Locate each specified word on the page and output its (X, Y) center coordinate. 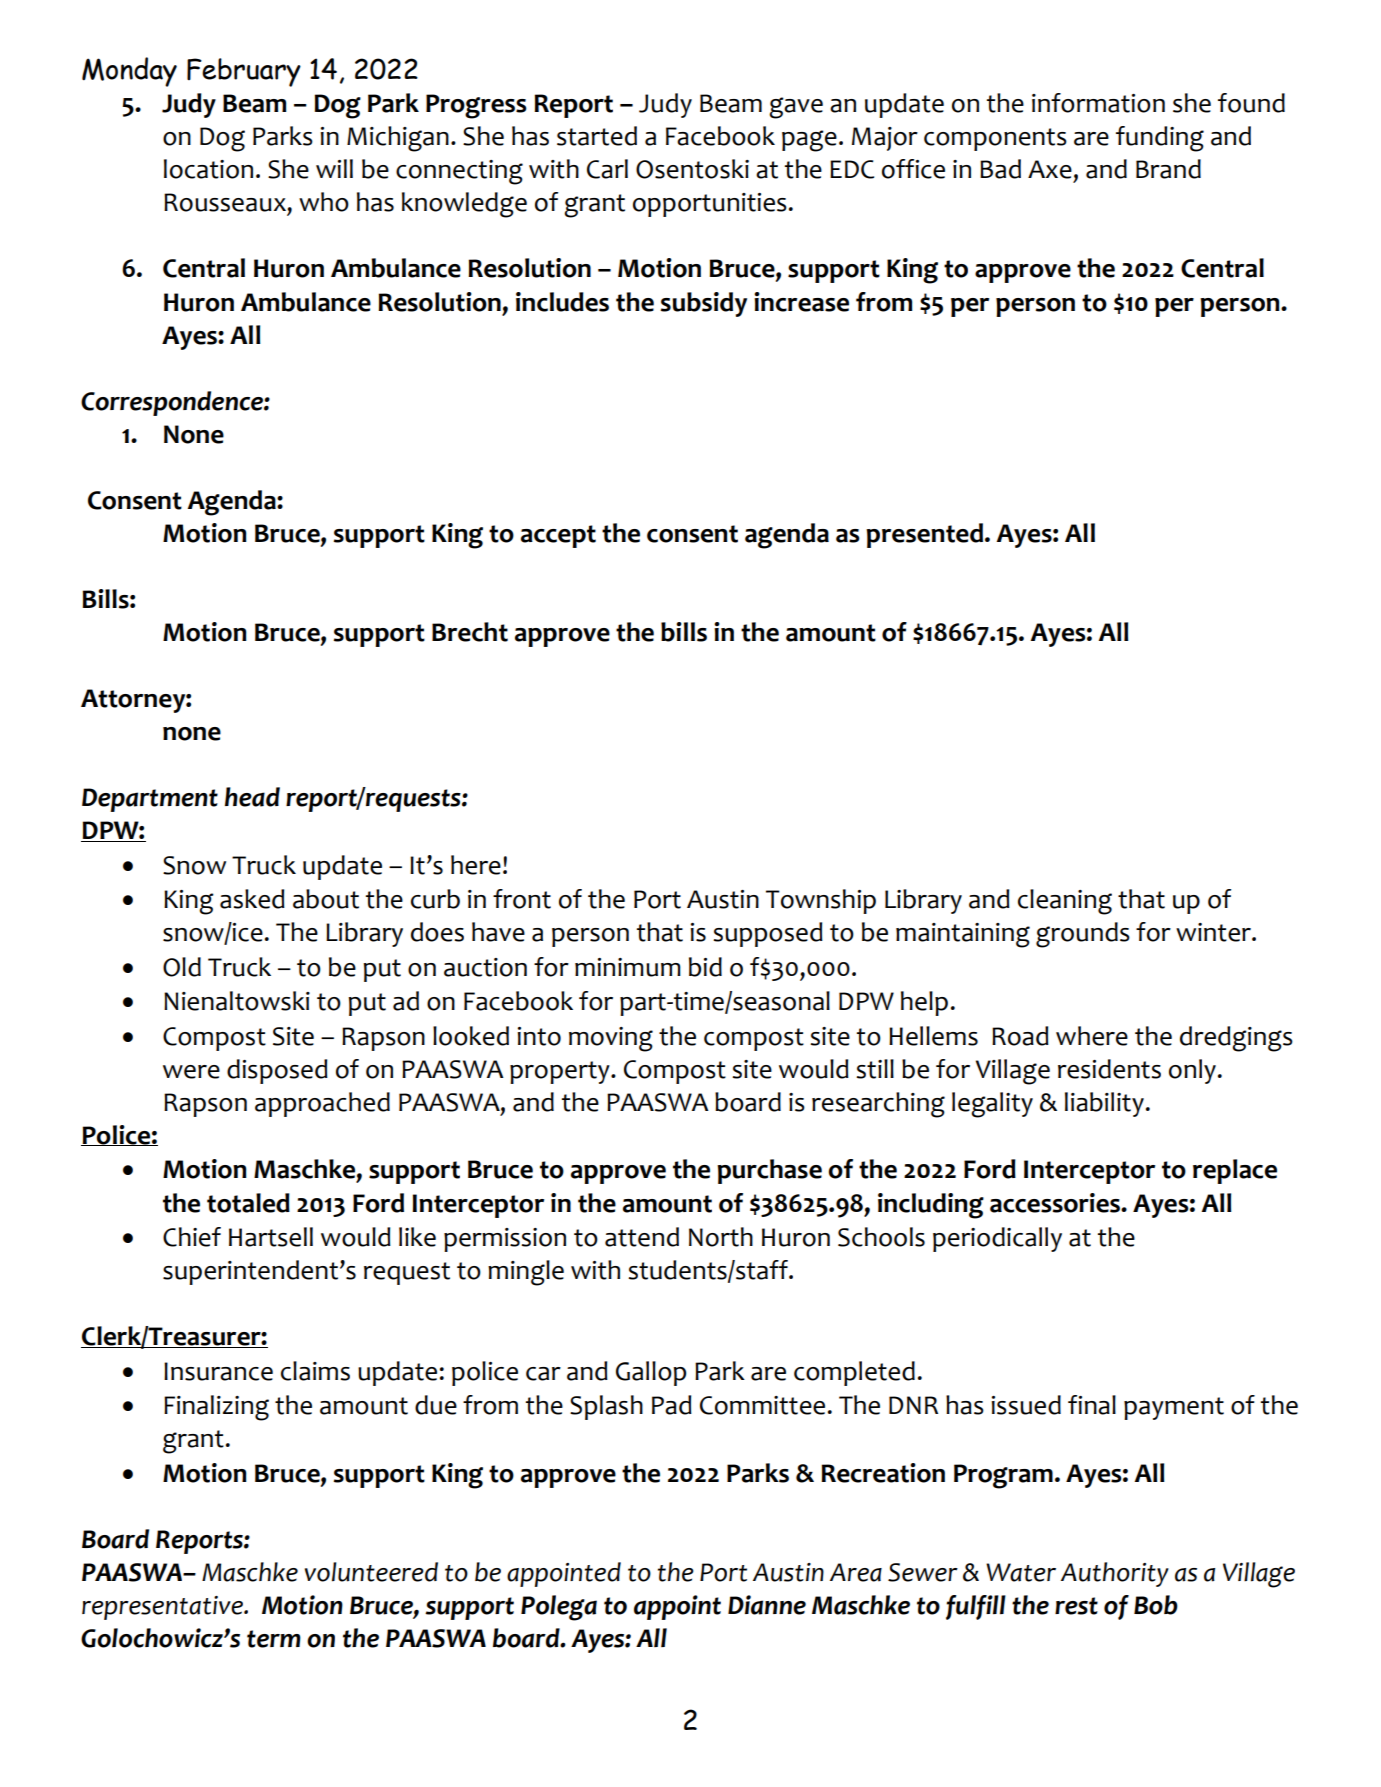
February (244, 72)
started (597, 136)
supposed (768, 934)
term (274, 1639)
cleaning (1065, 902)
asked (252, 899)
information (1098, 103)
